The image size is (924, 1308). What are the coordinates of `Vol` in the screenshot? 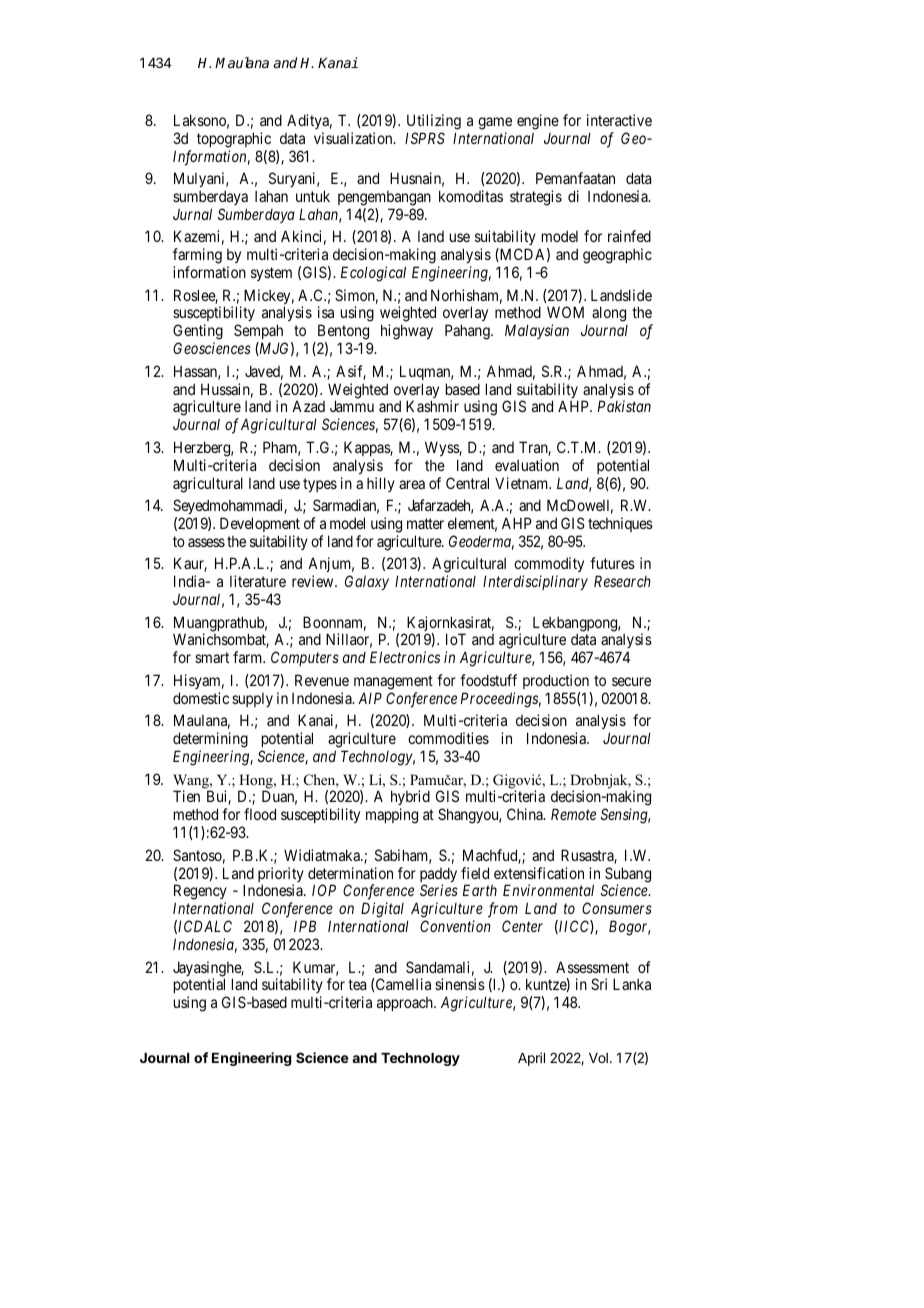 It's located at (598, 1058).
